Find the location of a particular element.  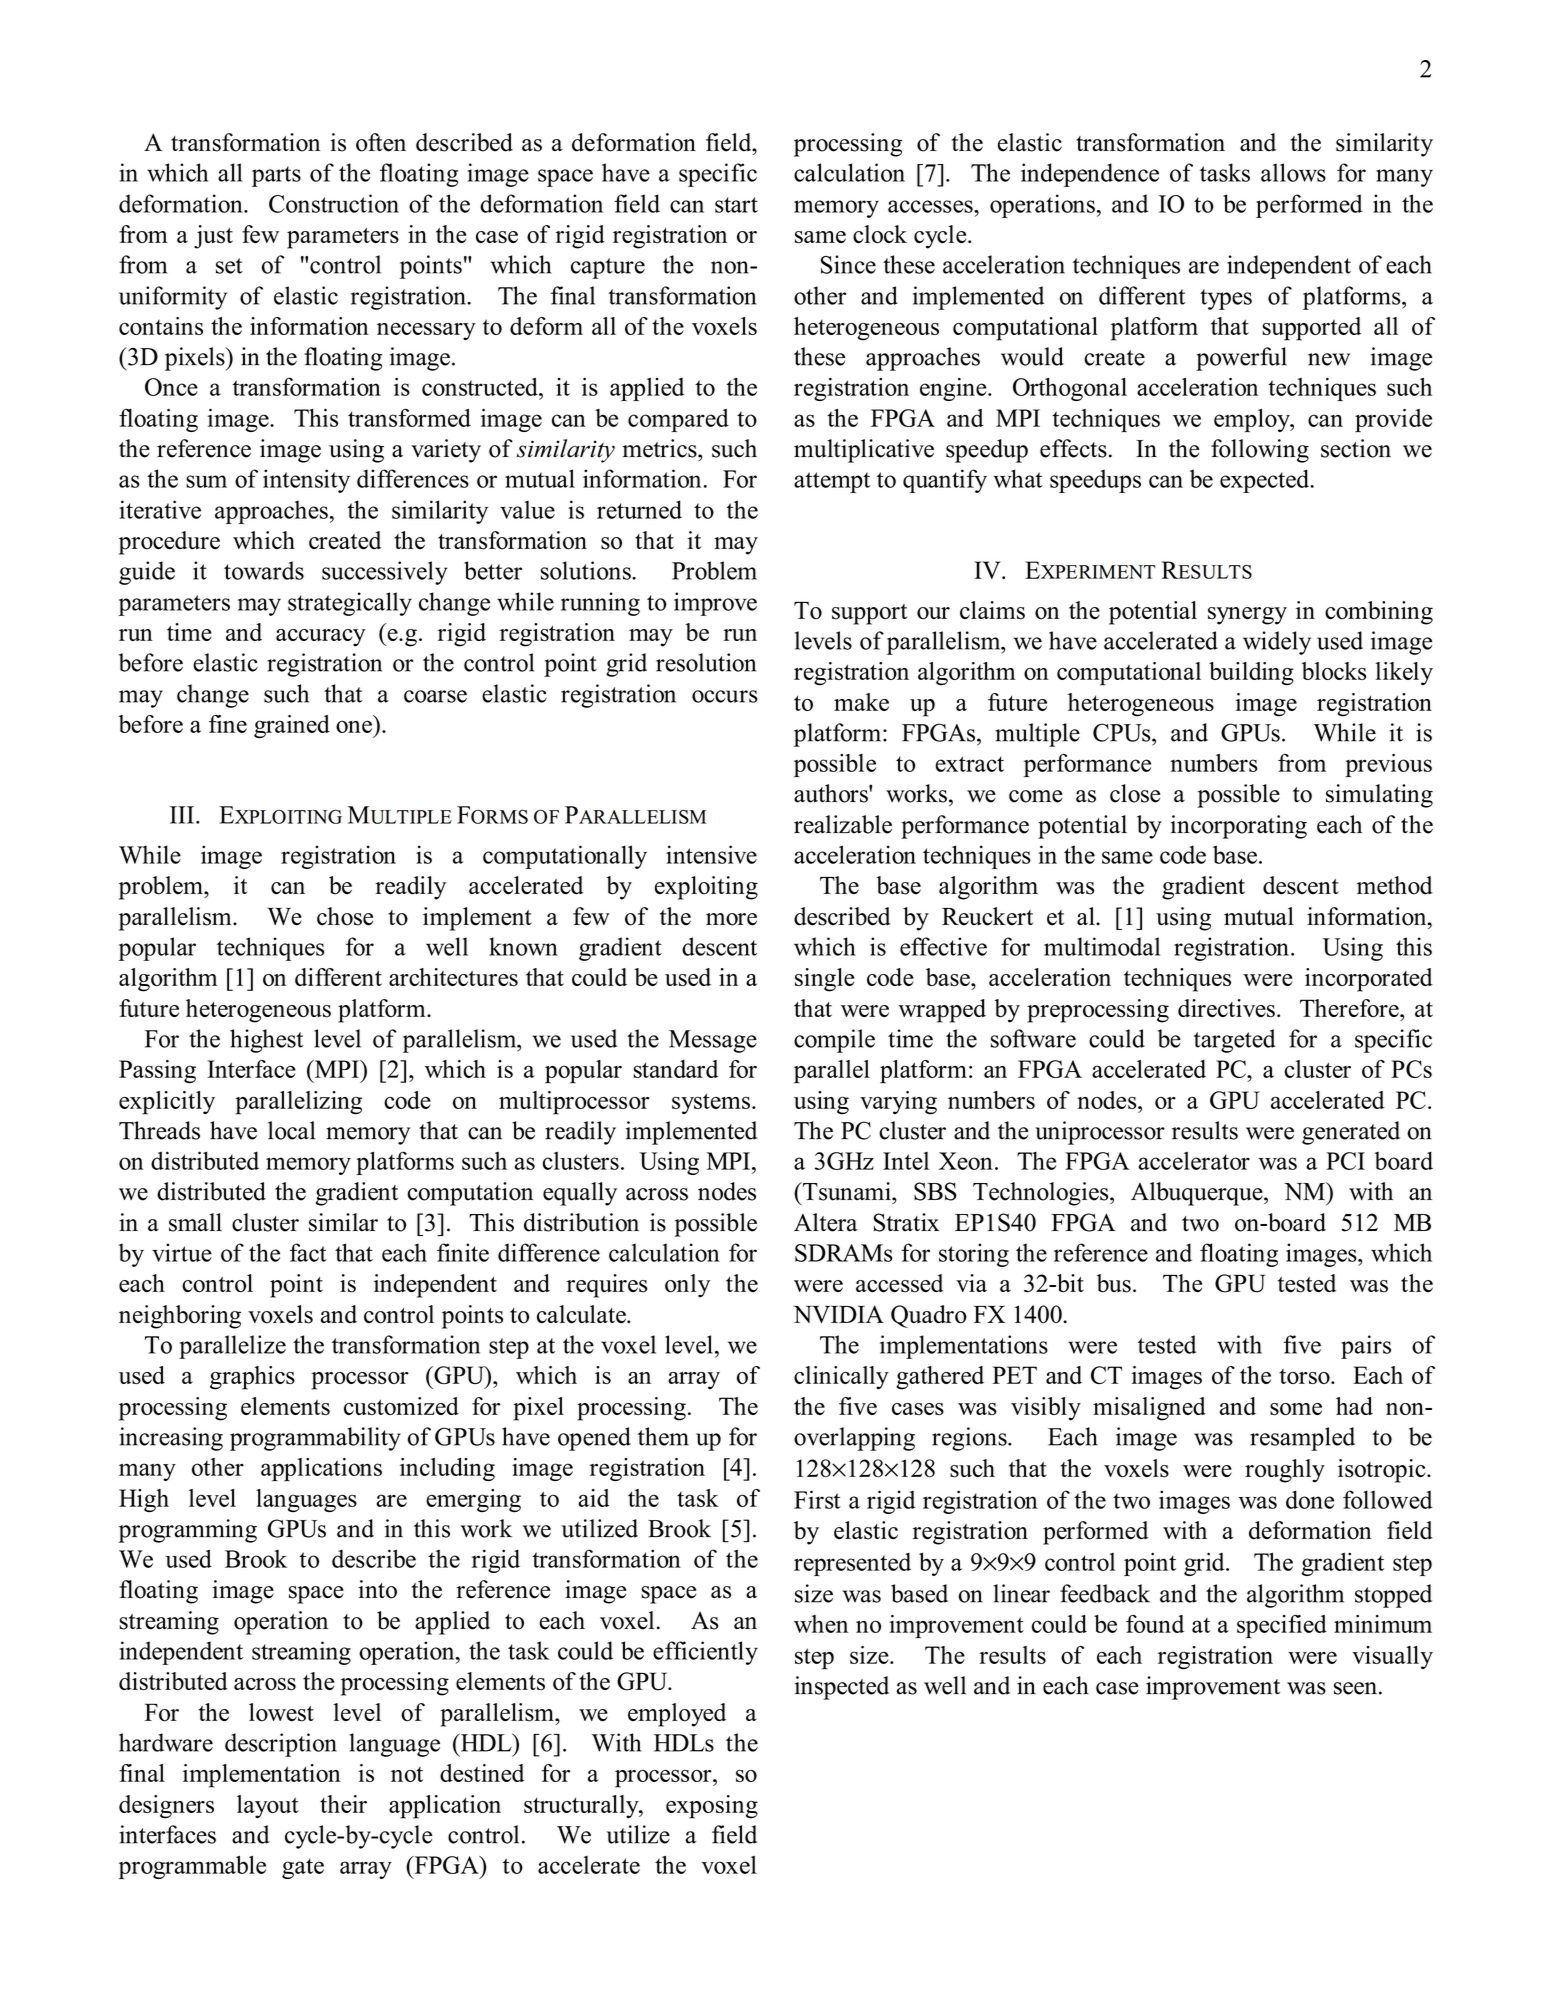

parts is located at coordinates (276, 176).
